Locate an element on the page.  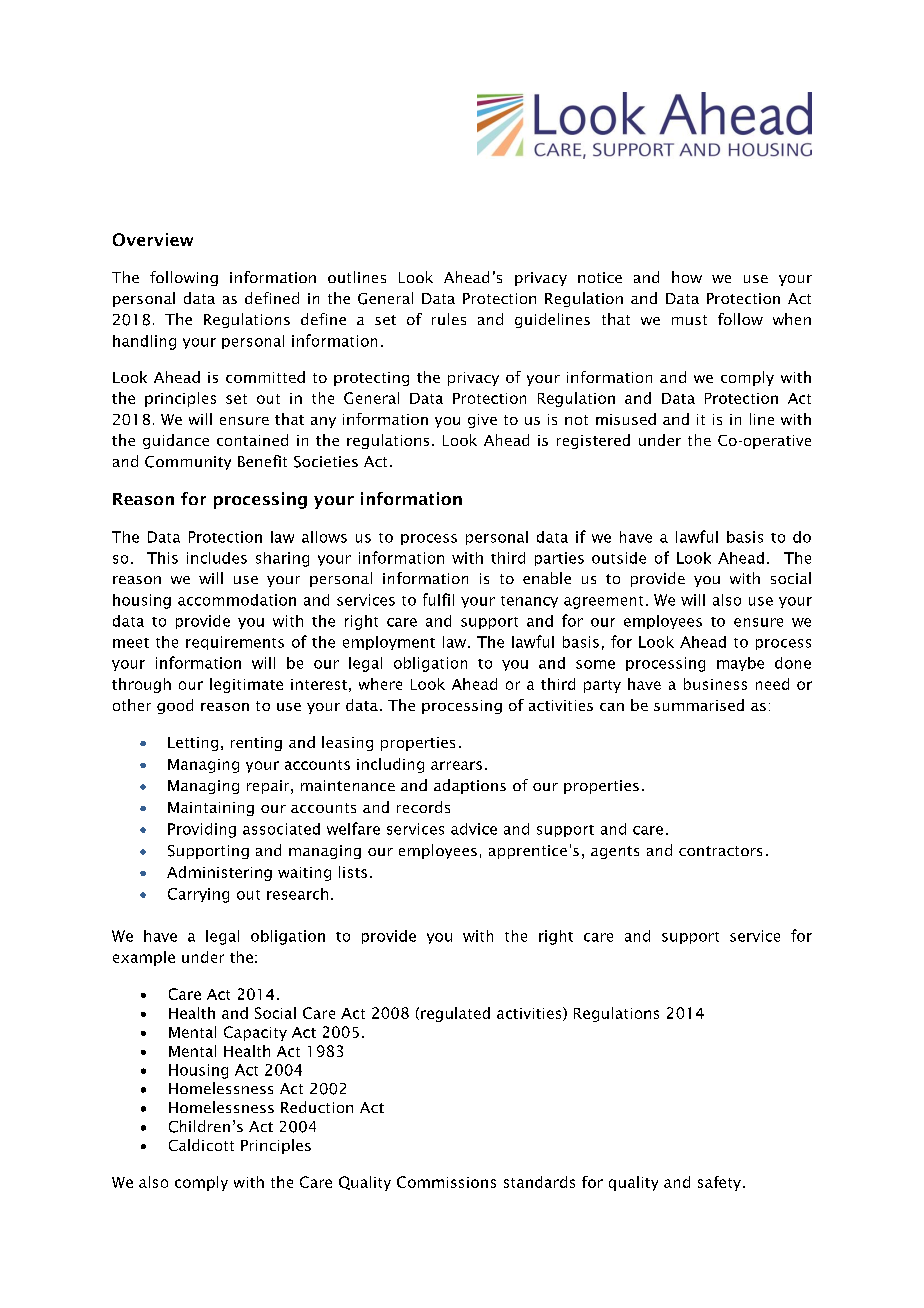
rules is located at coordinates (449, 319).
